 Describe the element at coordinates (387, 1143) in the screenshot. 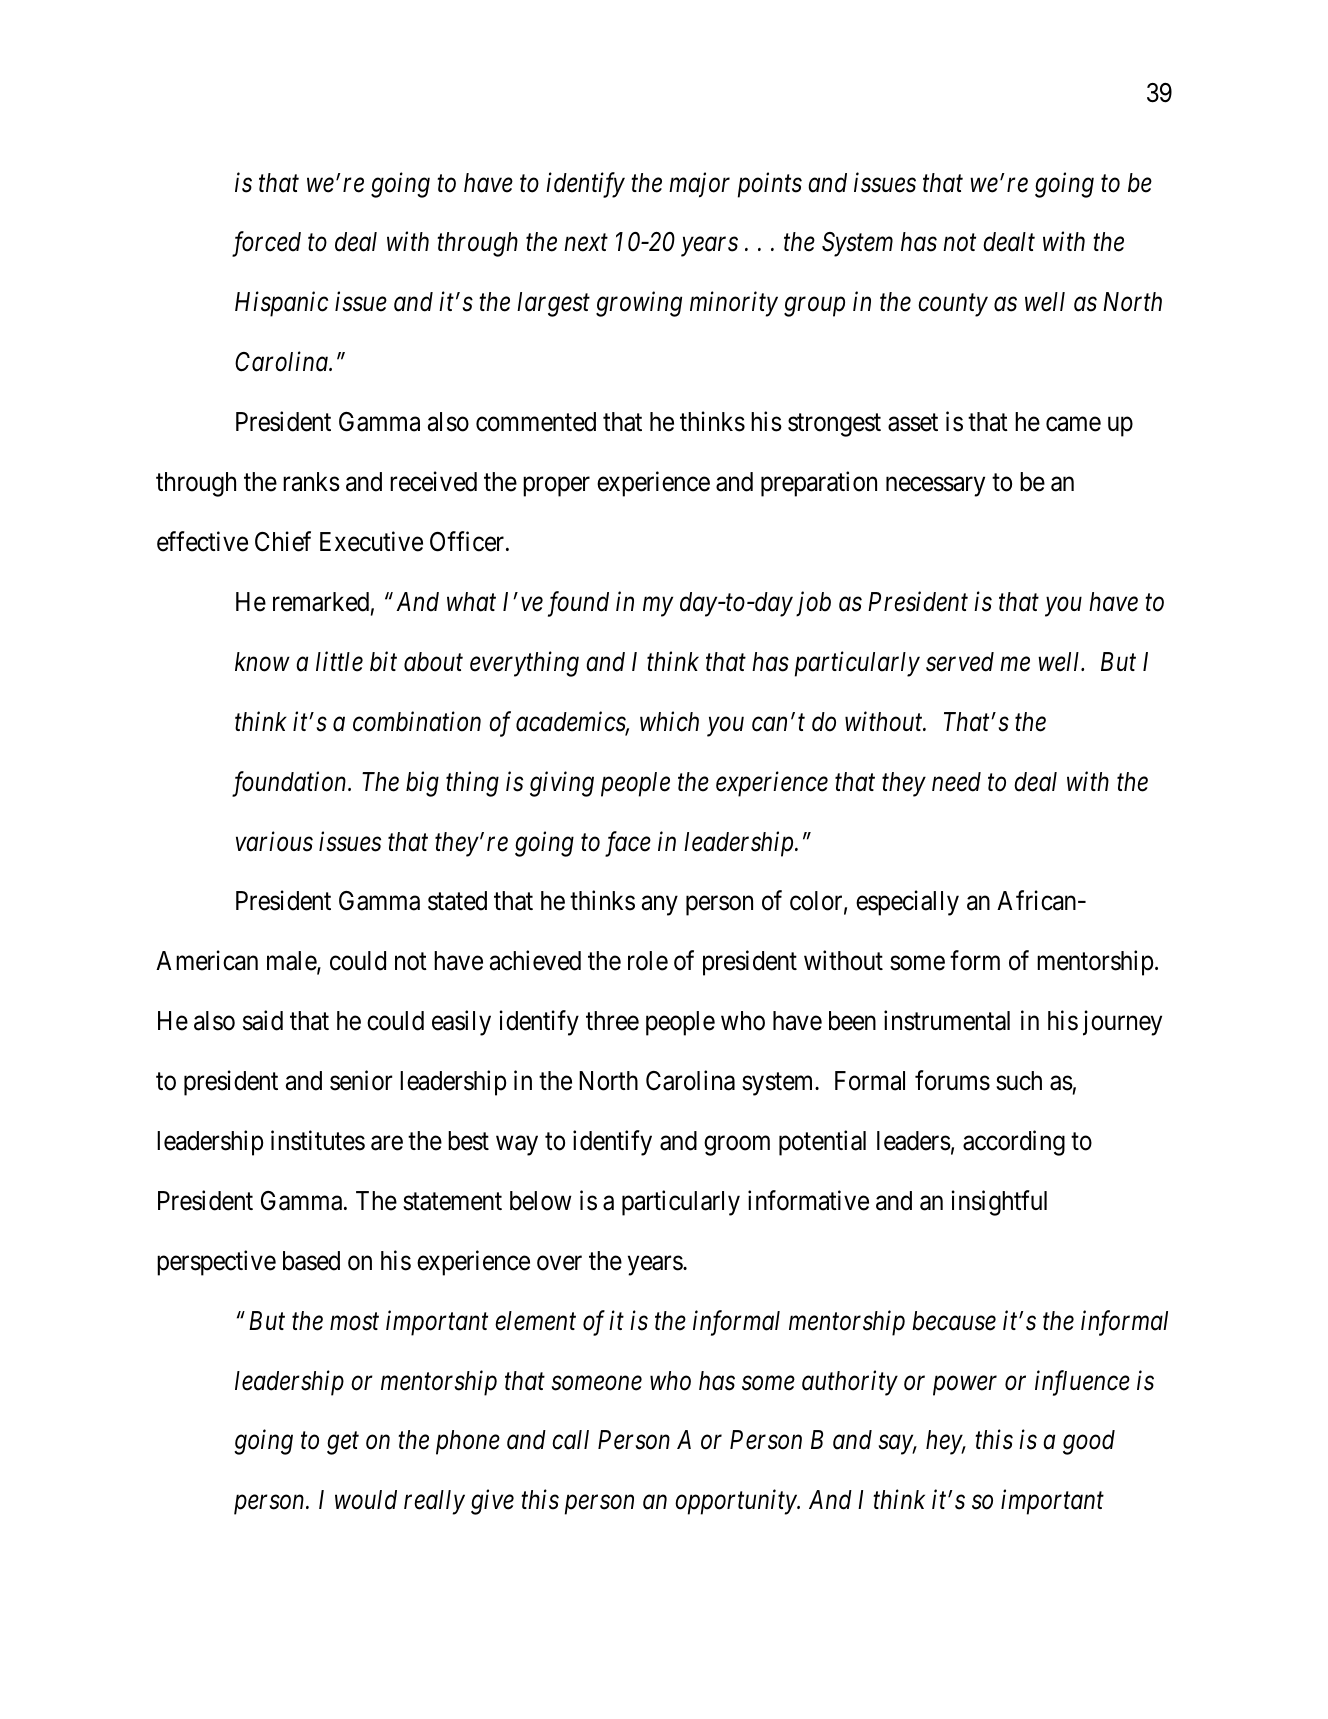

I see `are` at that location.
